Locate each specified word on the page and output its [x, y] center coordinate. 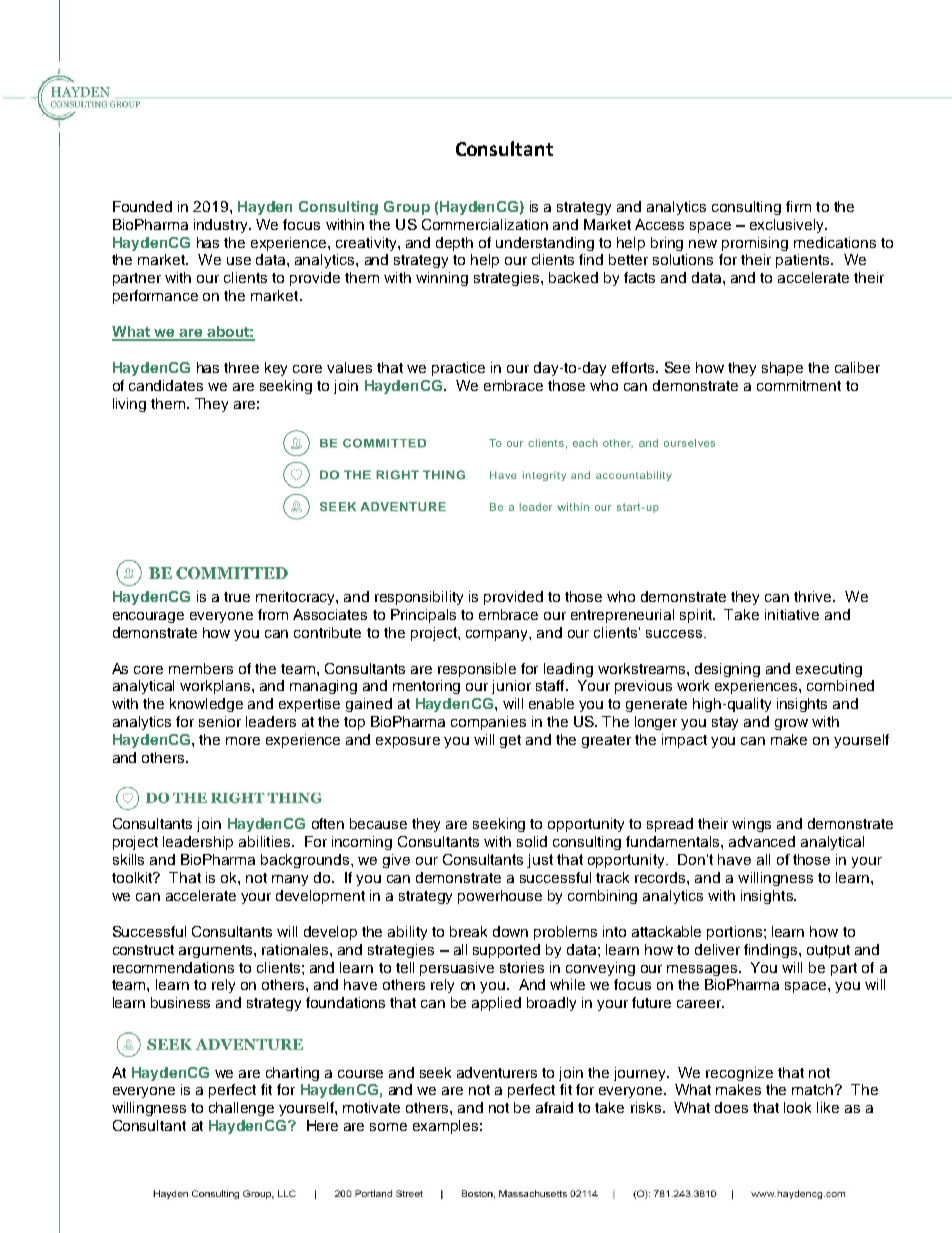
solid [532, 841]
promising [755, 244]
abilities [266, 841]
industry [222, 226]
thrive [814, 596]
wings [751, 825]
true [237, 597]
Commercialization [485, 224]
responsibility [419, 598]
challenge [241, 1109]
